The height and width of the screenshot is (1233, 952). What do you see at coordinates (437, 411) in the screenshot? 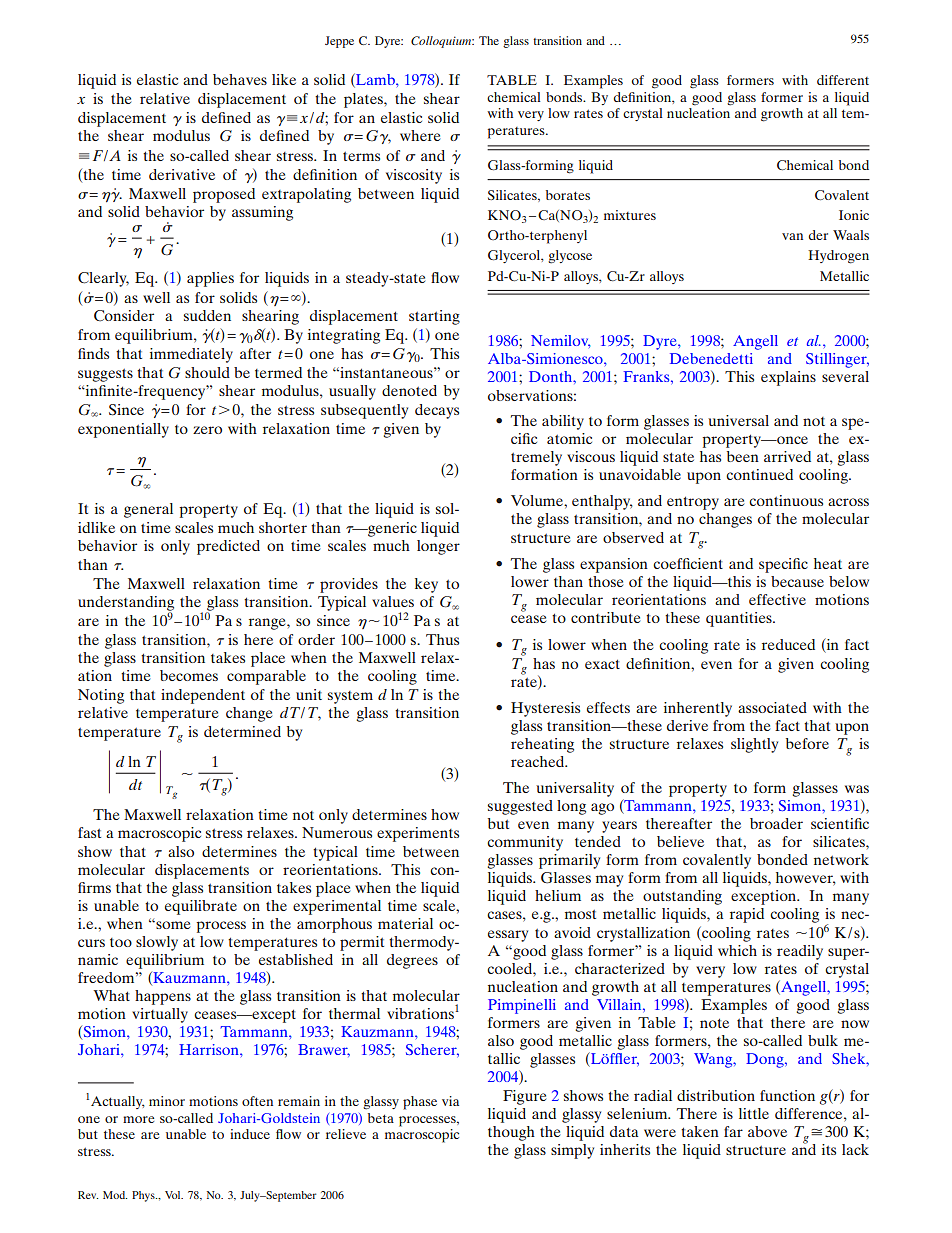
I see `decays` at bounding box center [437, 411].
